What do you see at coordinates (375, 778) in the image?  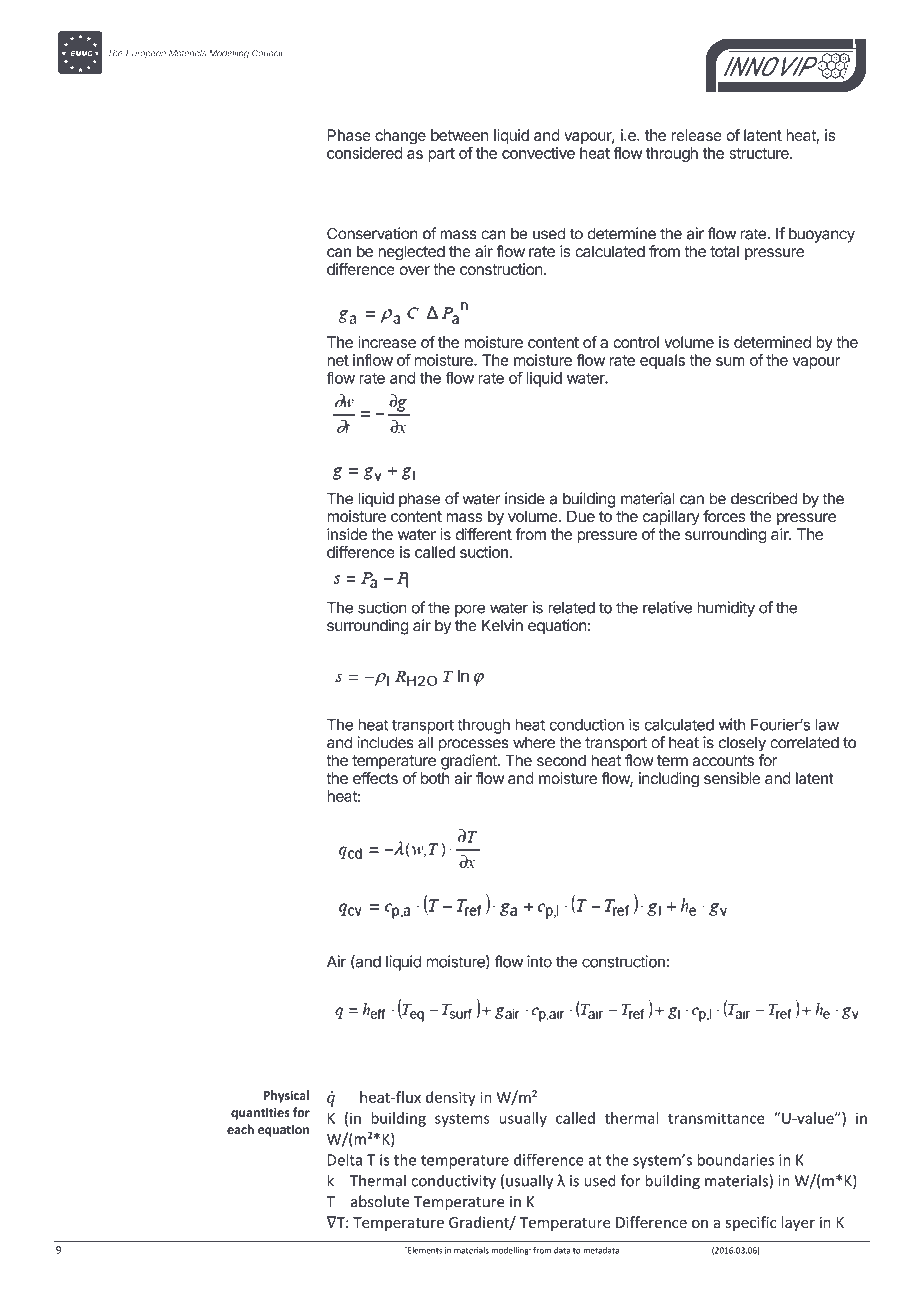 I see `effects` at bounding box center [375, 778].
